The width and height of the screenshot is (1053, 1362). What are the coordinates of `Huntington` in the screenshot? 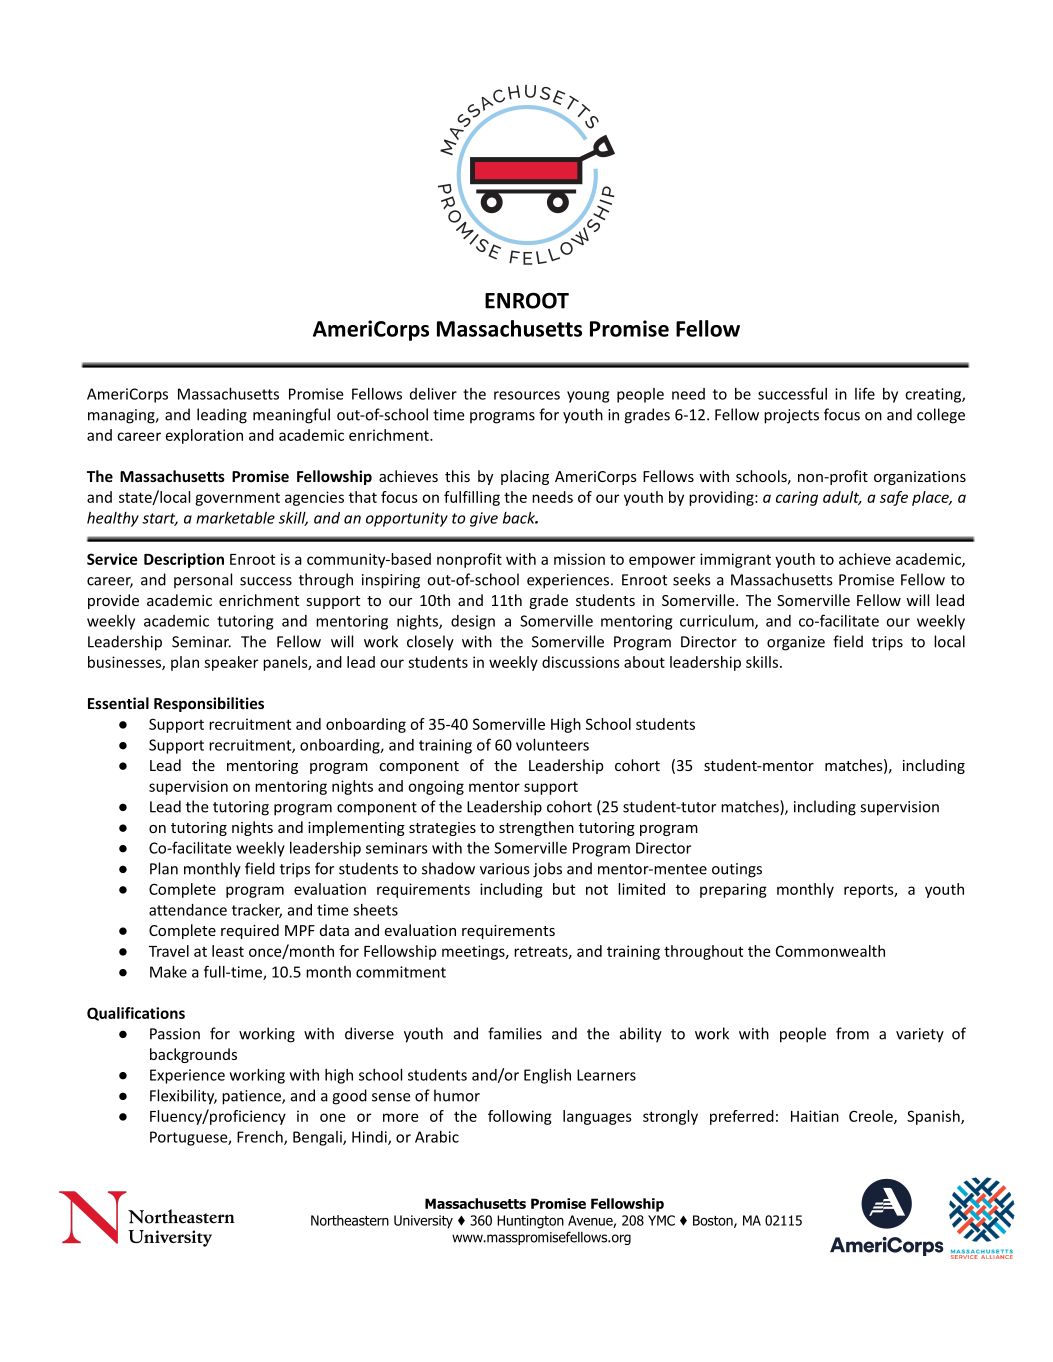 It's located at (530, 1222).
